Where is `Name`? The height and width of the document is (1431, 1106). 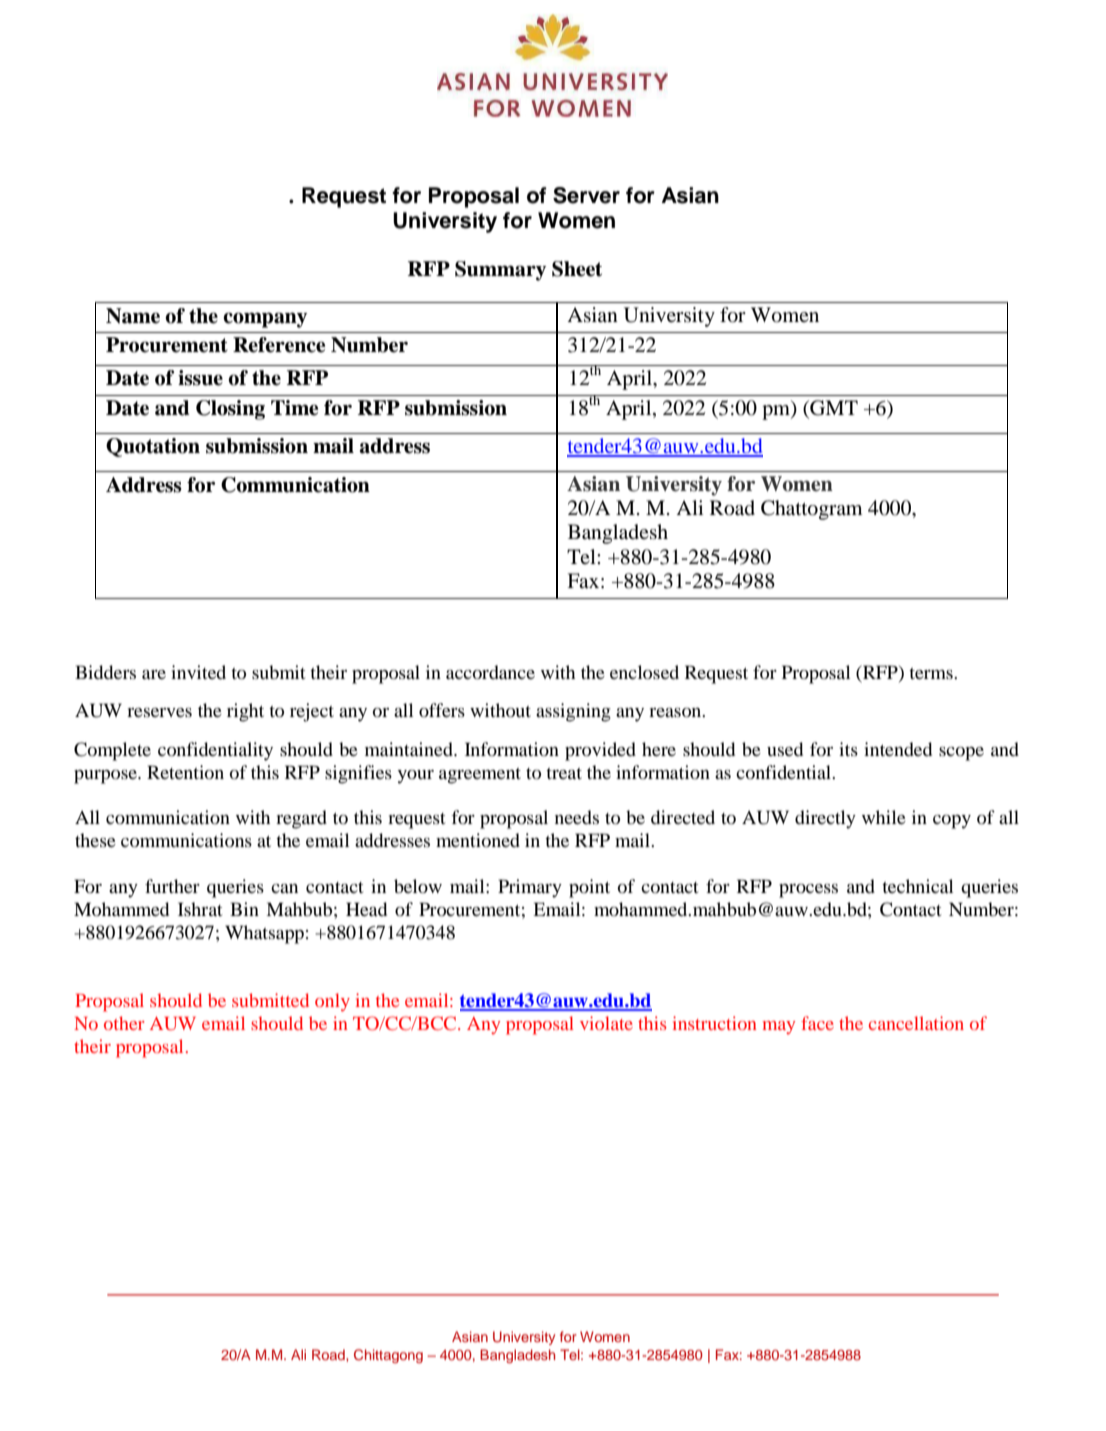
Name is located at coordinates (133, 316).
